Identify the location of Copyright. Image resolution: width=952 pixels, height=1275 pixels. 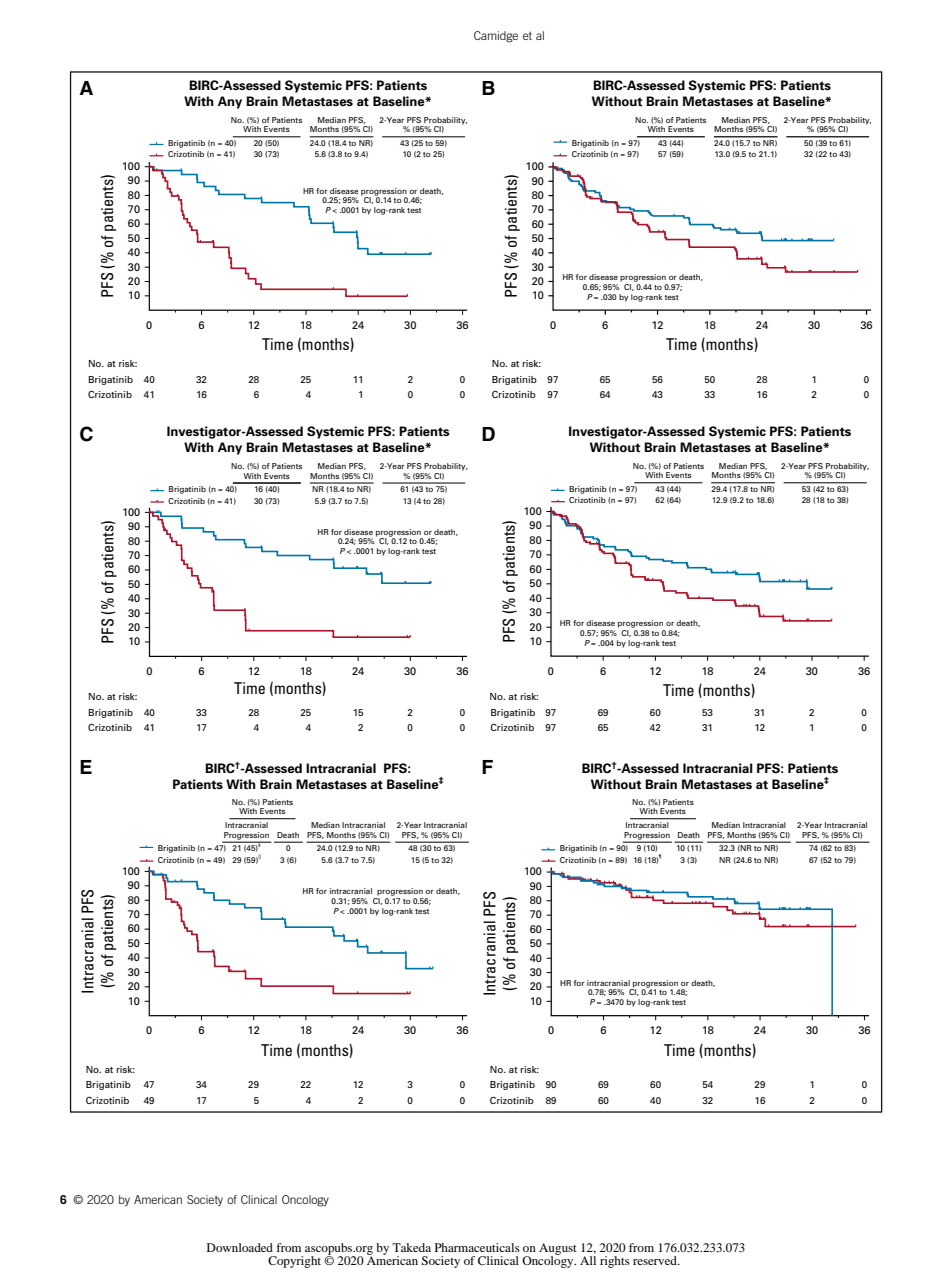
(294, 1262).
